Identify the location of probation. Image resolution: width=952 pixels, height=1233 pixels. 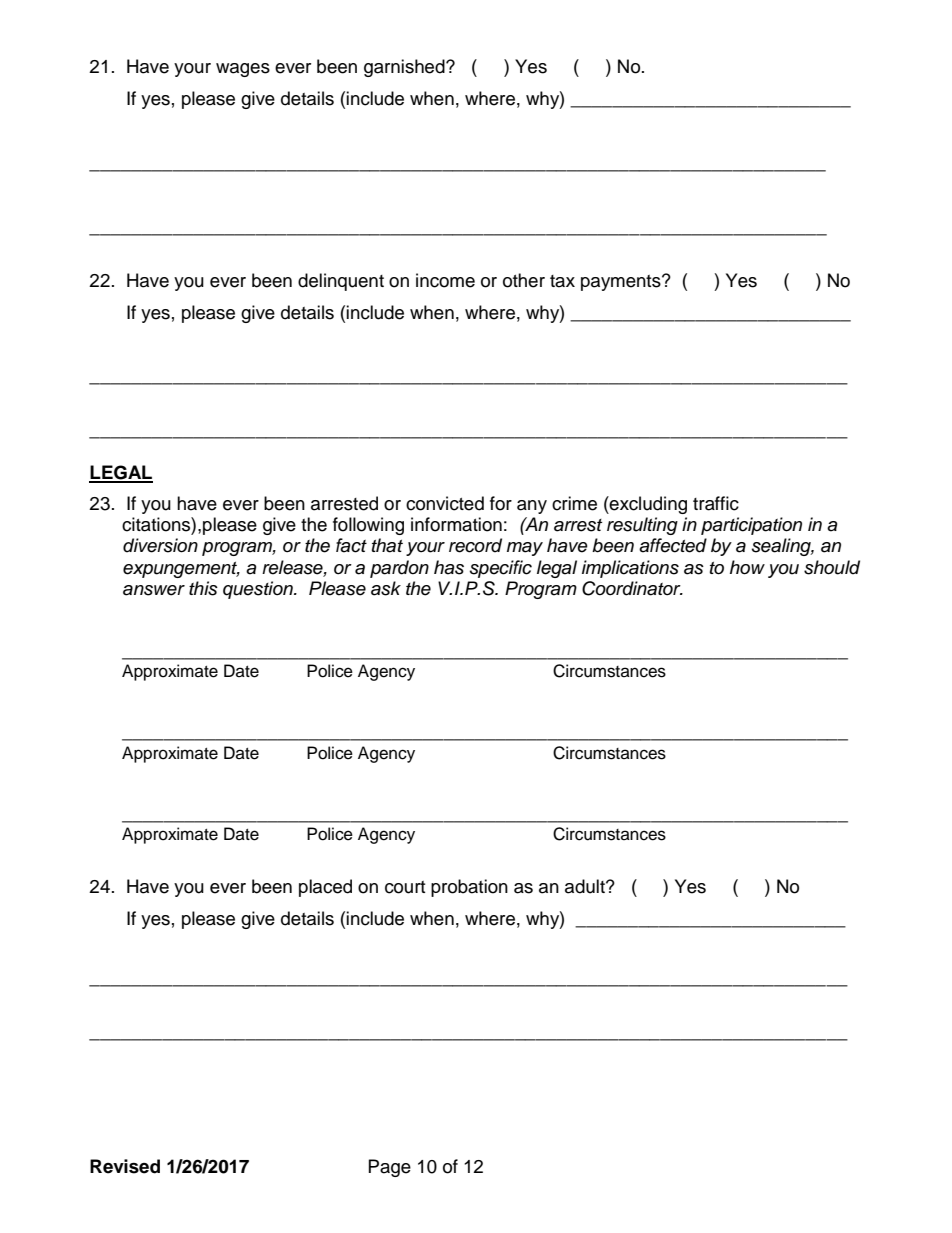
(469, 888).
